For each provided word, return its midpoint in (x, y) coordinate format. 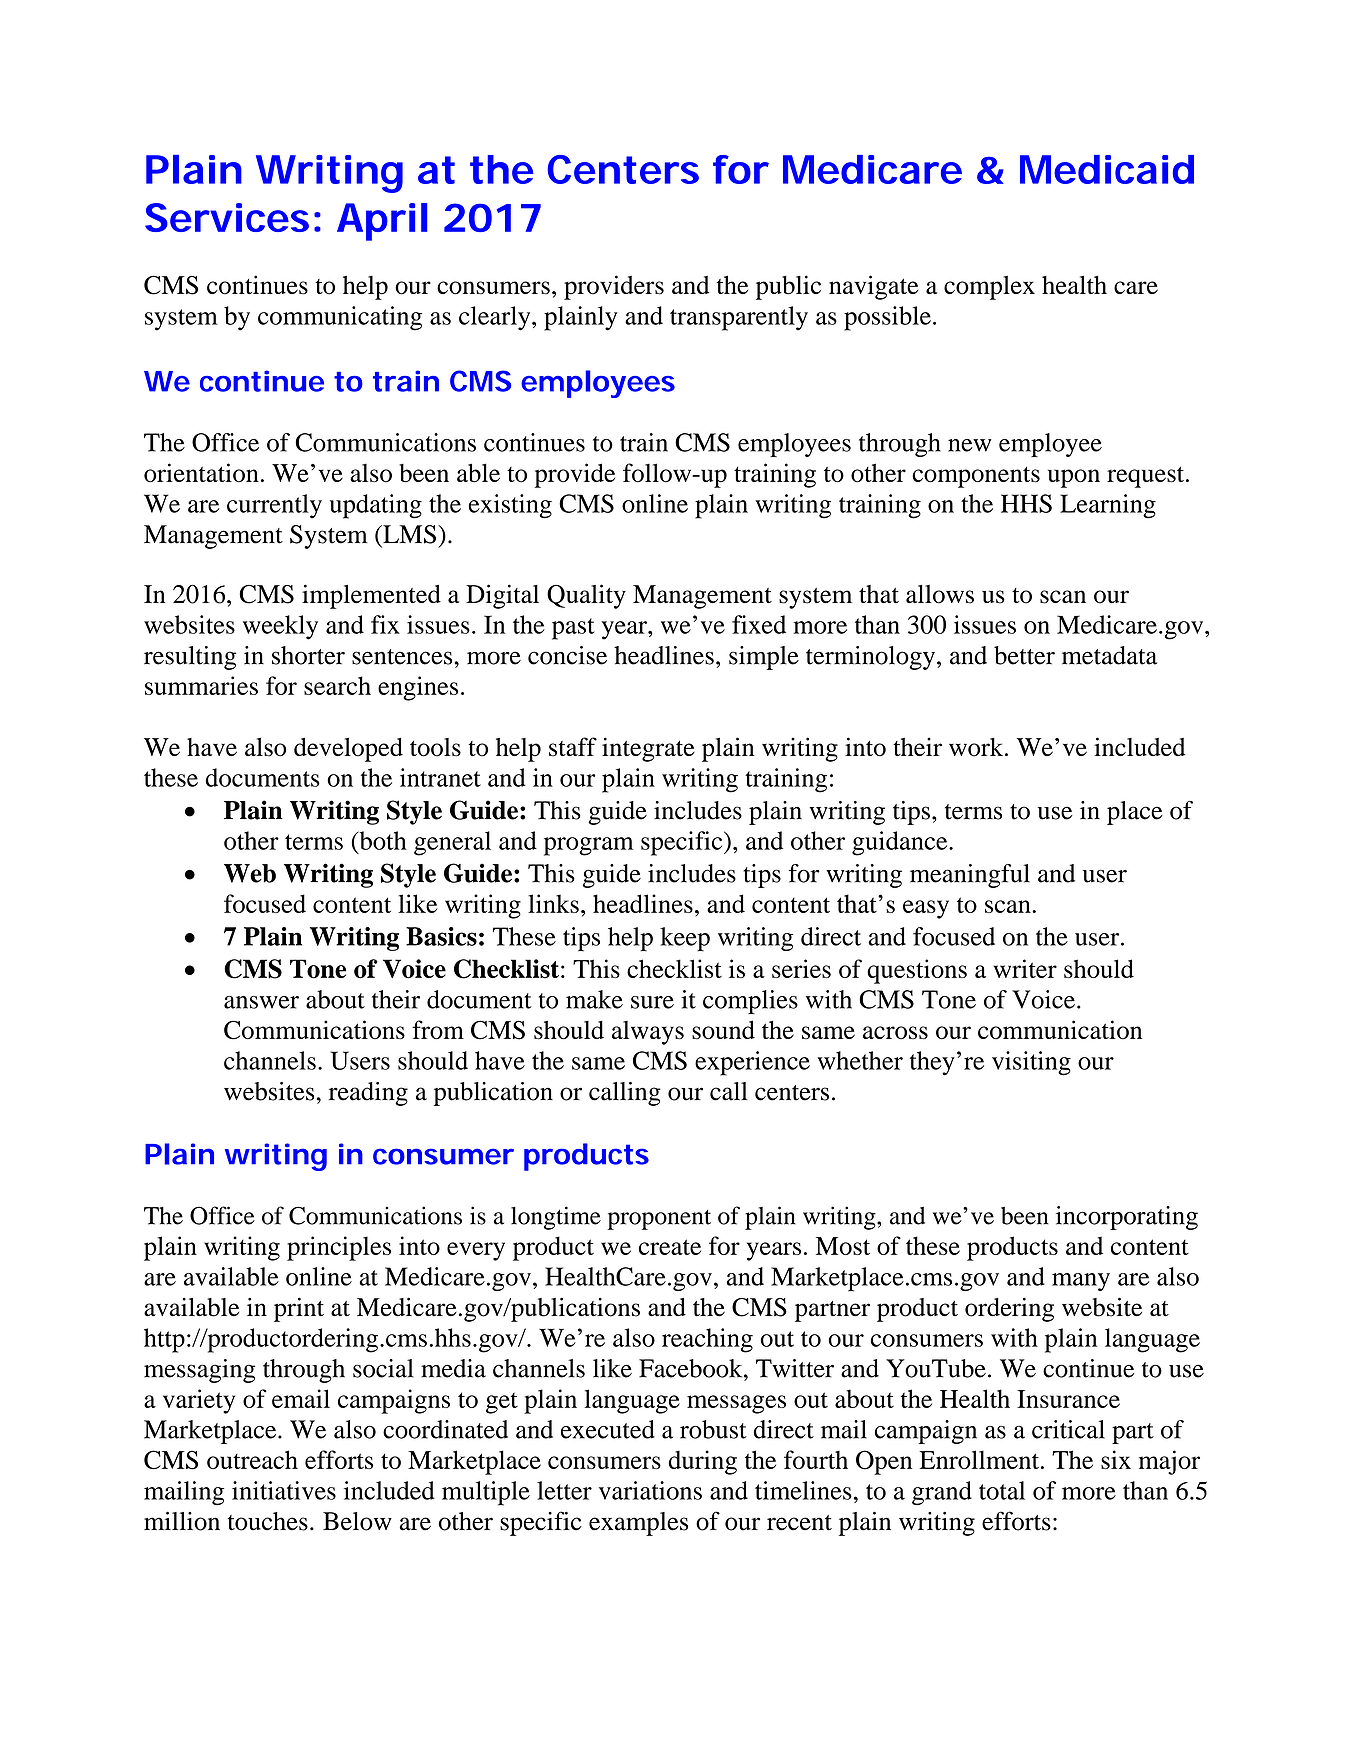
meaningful (970, 876)
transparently (739, 318)
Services (227, 217)
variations (650, 1490)
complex (989, 288)
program (589, 846)
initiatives (284, 1490)
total (1002, 1490)
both (382, 840)
